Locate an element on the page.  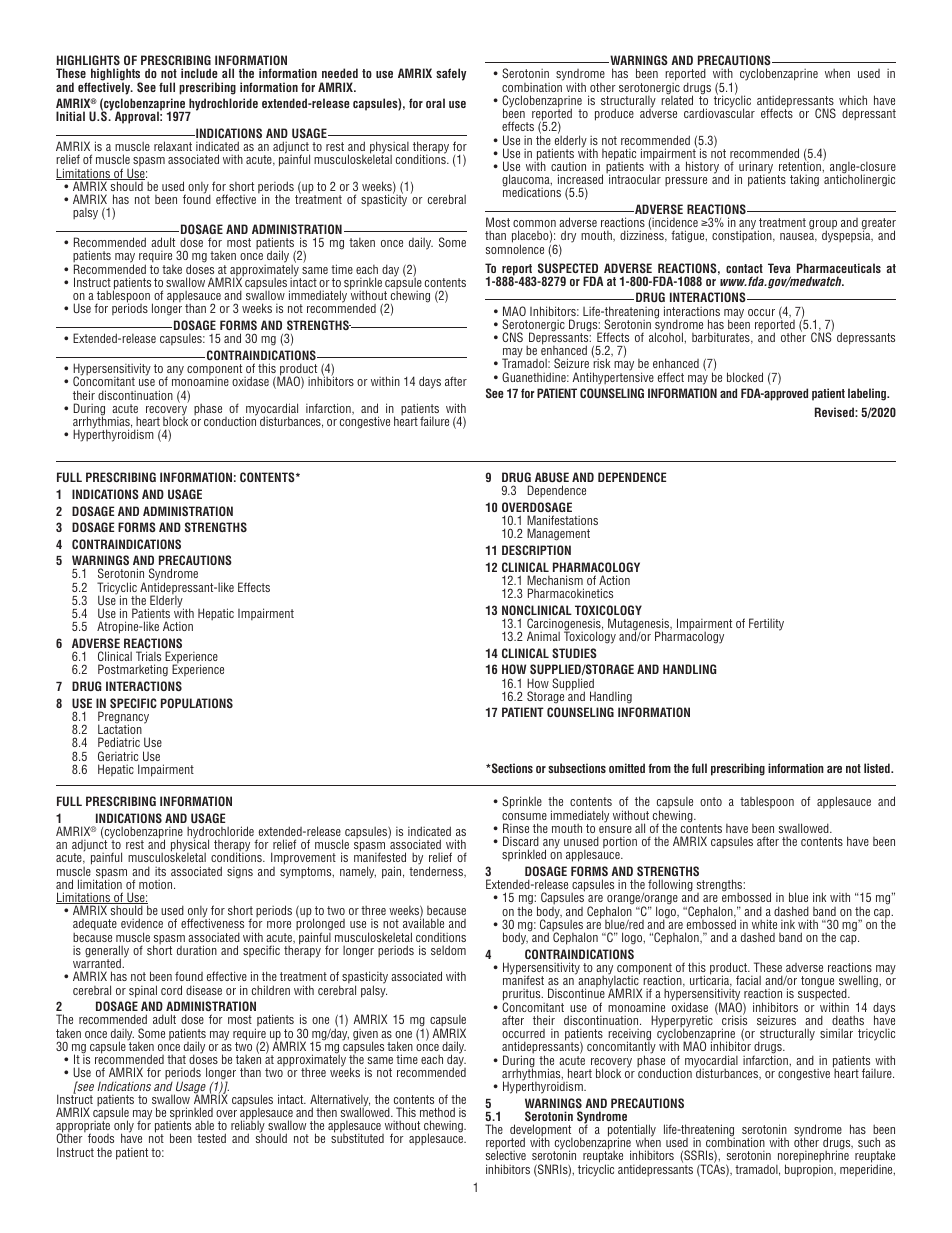
selective is located at coordinates (506, 1155).
